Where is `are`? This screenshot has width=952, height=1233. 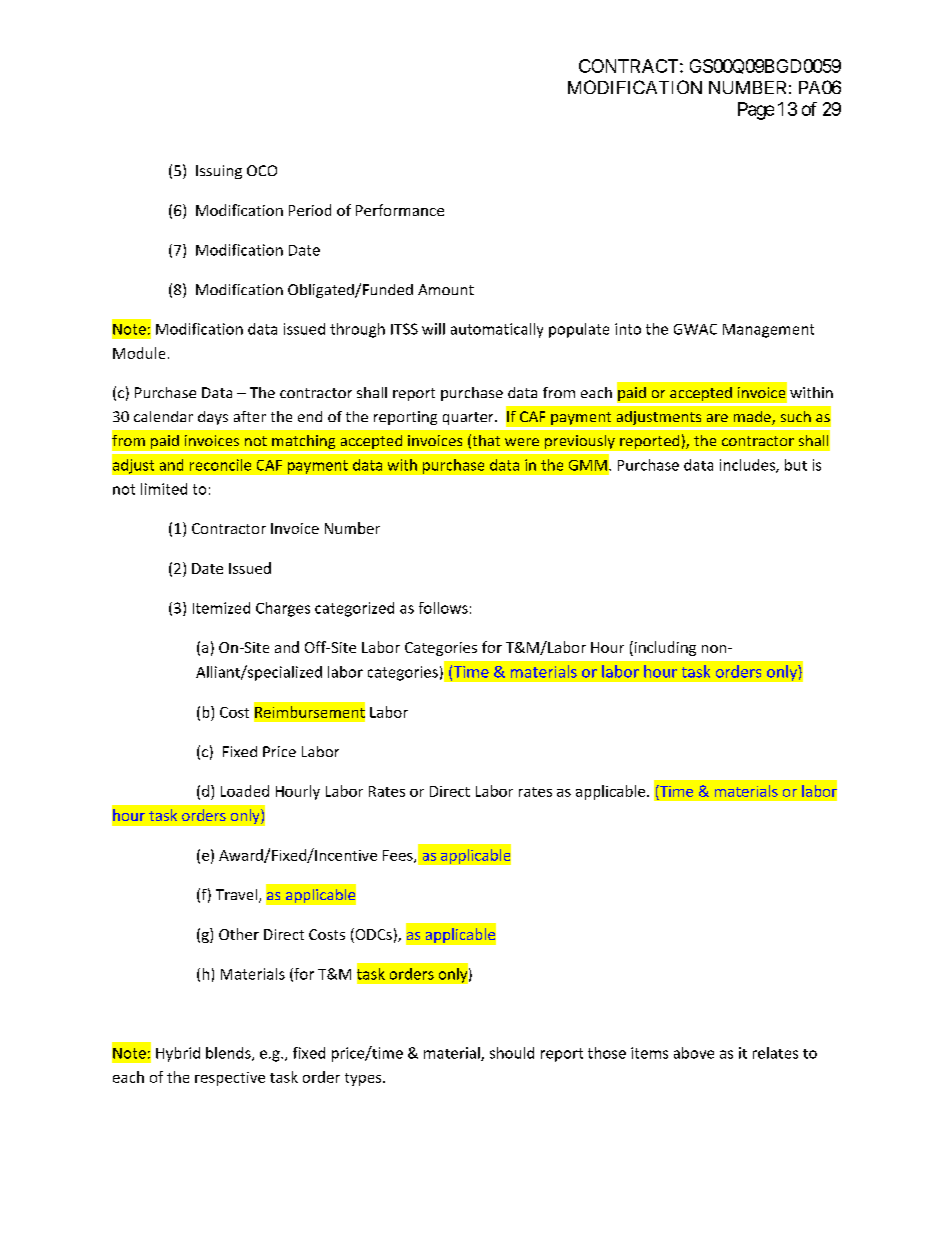 are is located at coordinates (717, 418).
